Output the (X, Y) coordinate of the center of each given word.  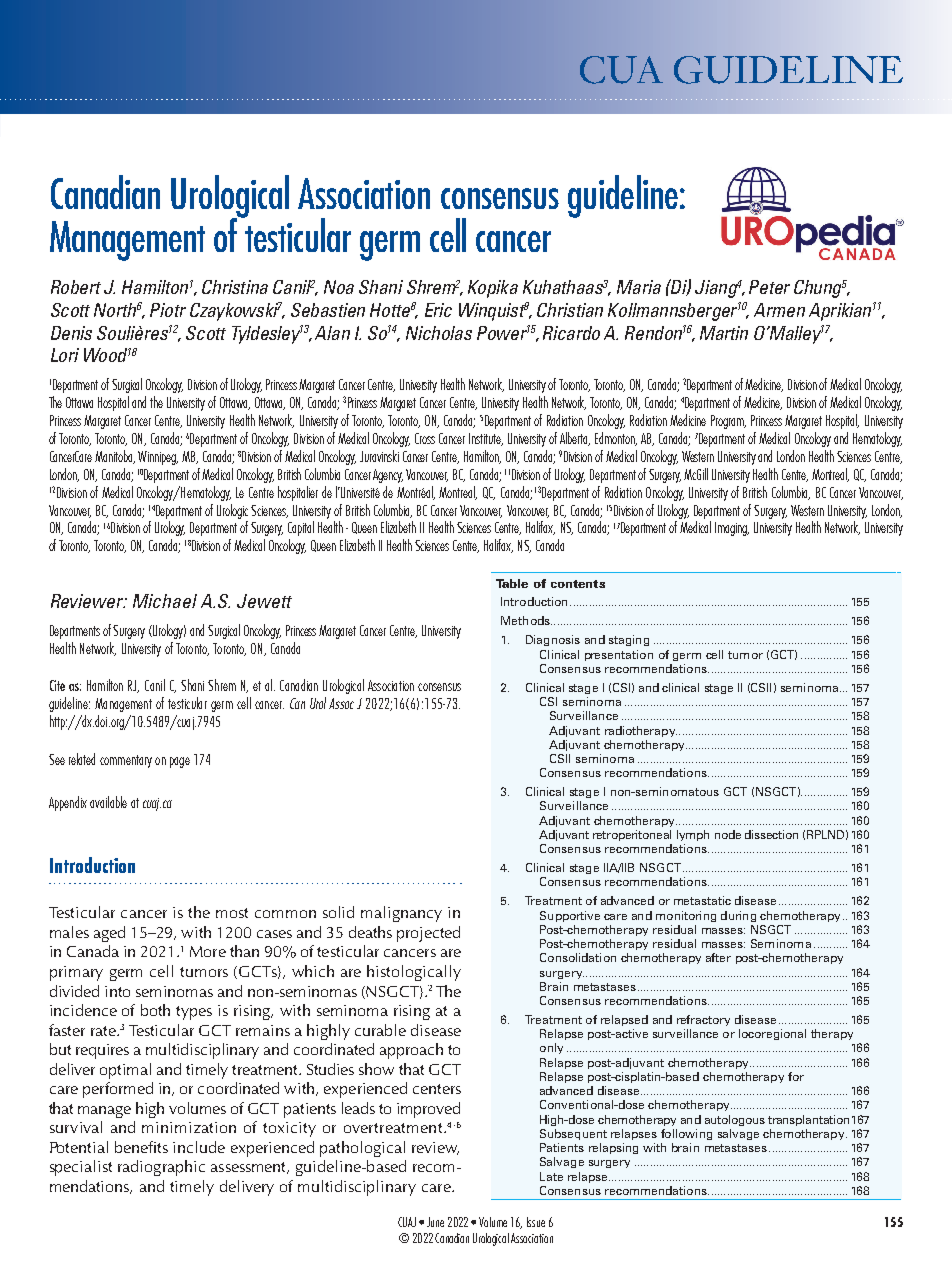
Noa (339, 287)
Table (512, 583)
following (686, 1134)
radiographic (161, 1168)
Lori (65, 355)
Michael (165, 601)
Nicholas (439, 333)
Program (728, 422)
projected (428, 934)
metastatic (702, 900)
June (435, 1222)
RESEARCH (797, 70)
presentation (619, 655)
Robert (76, 287)
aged (109, 934)
